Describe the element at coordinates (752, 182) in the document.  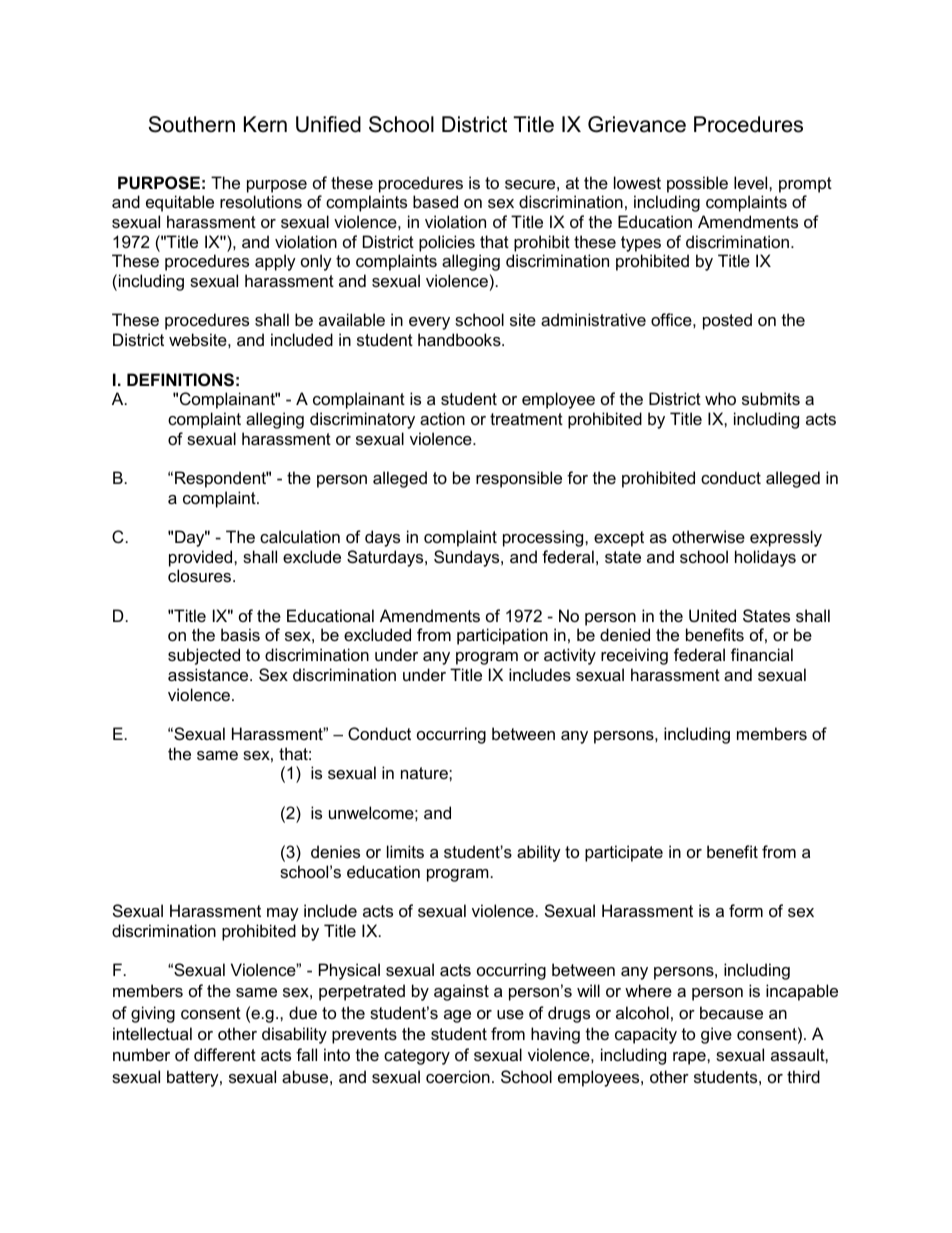
I see `level` at that location.
